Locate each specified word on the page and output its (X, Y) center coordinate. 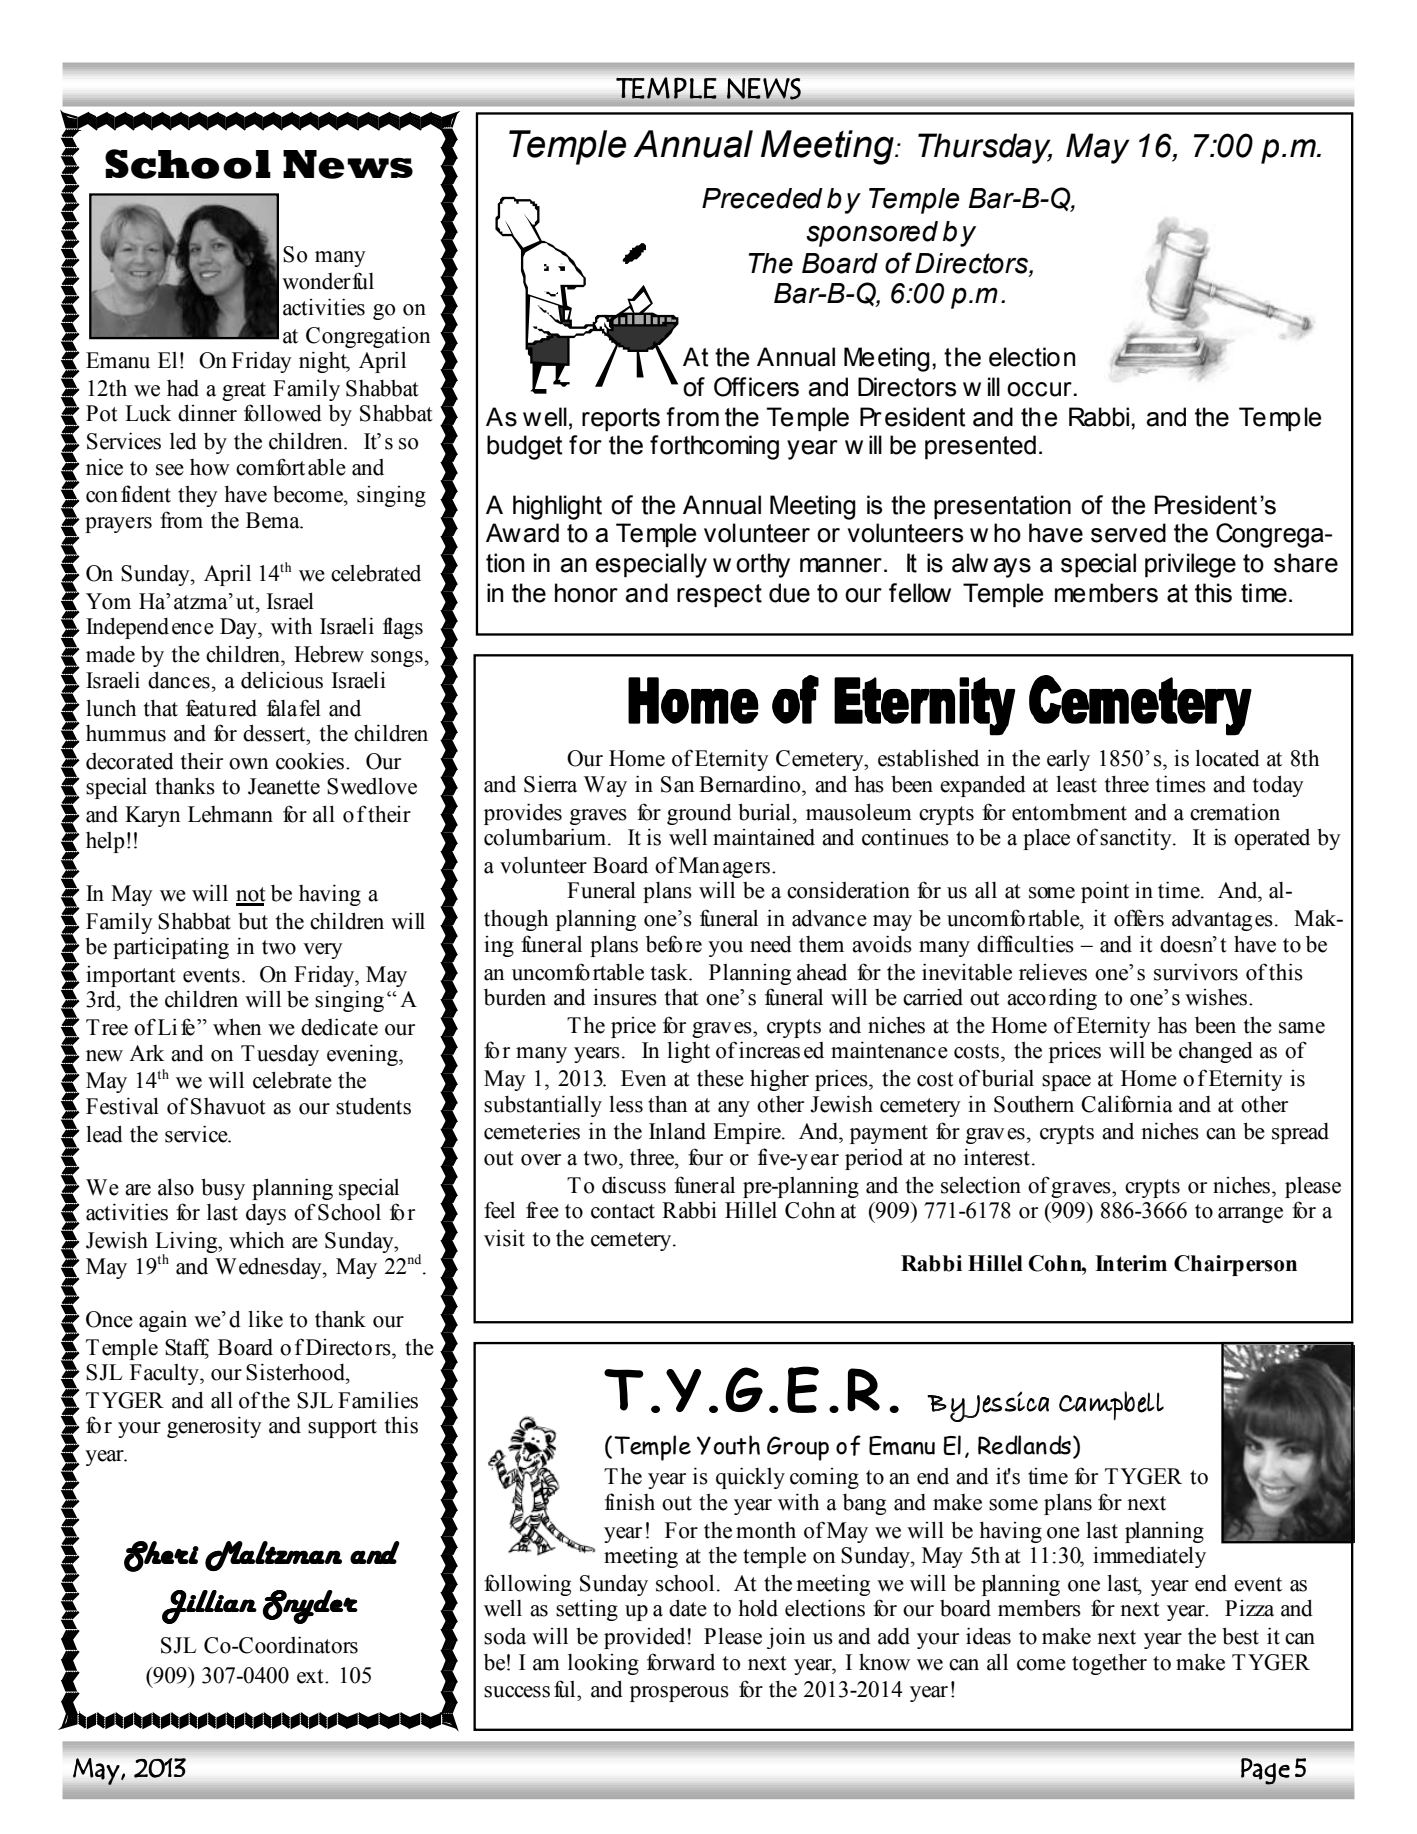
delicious (282, 680)
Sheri (161, 1556)
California (1127, 1104)
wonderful (328, 281)
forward (681, 1662)
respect (719, 596)
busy (223, 1189)
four (705, 1157)
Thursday (985, 148)
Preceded (762, 198)
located (1227, 758)
